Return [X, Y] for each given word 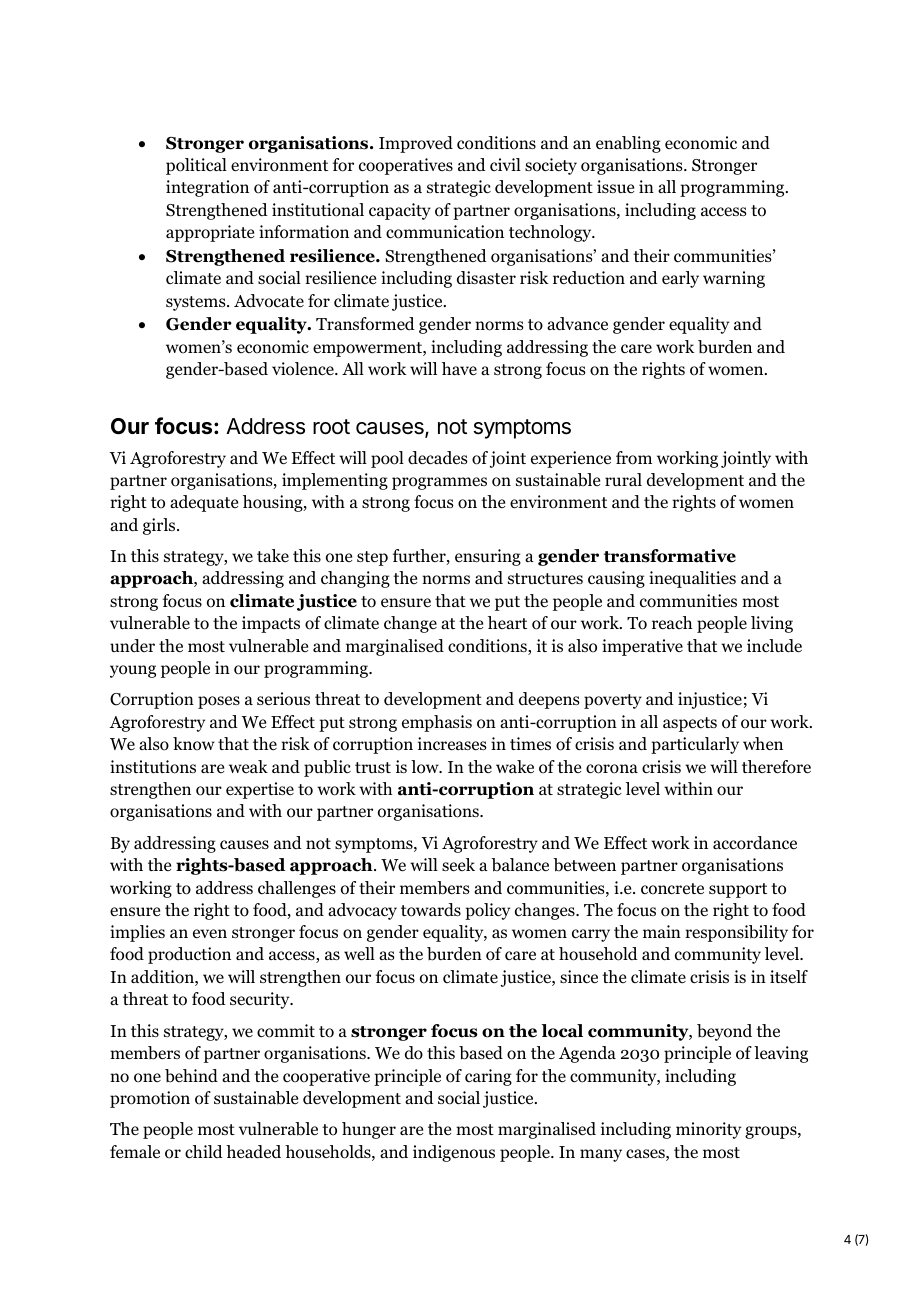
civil [505, 164]
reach [672, 622]
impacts [271, 624]
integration [207, 188]
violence [304, 369]
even [210, 934]
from [634, 458]
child [204, 1151]
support [738, 890]
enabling [628, 144]
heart [507, 622]
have [459, 368]
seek [458, 864]
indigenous [454, 1153]
